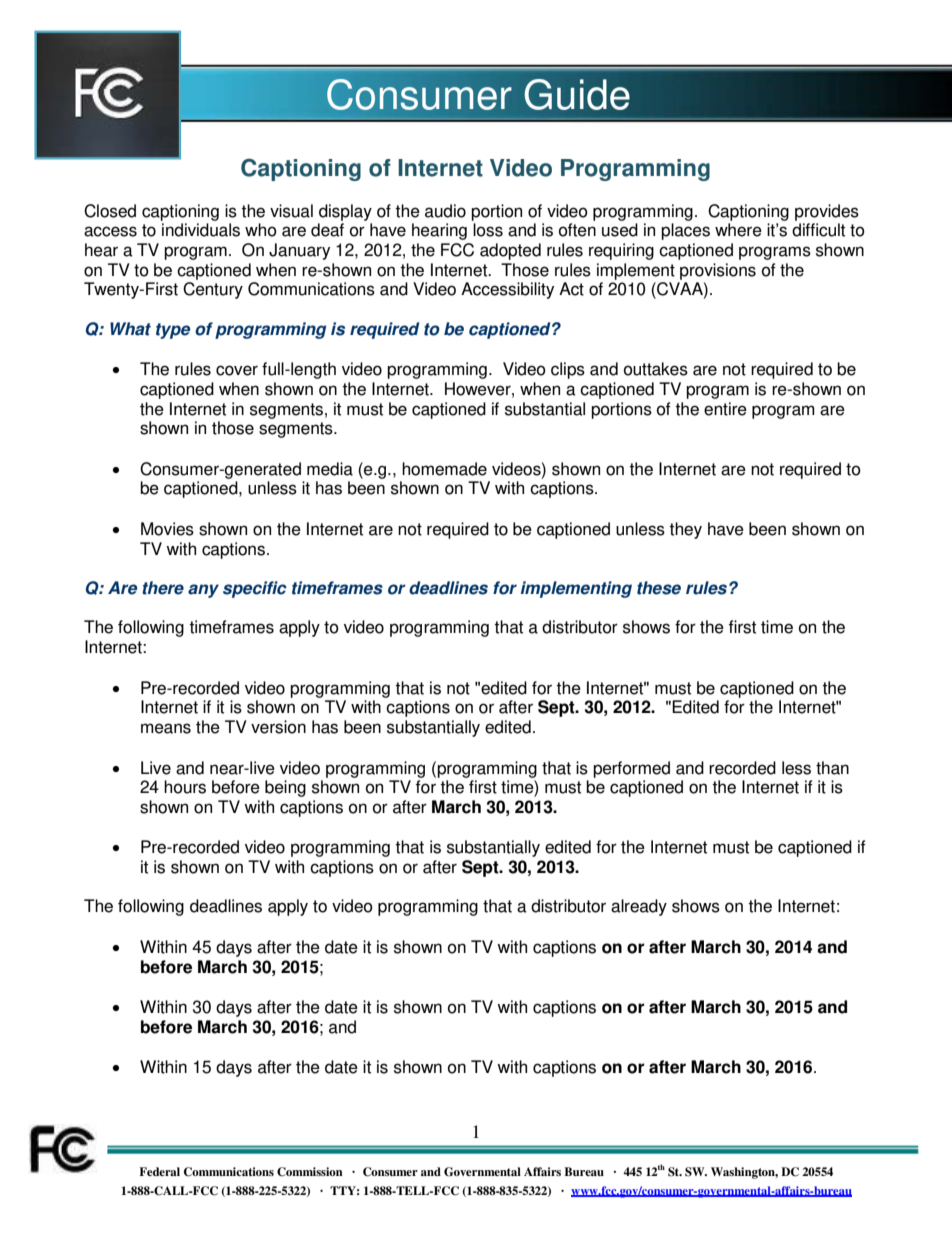  Describe the element at coordinates (310, 1172) in the screenshot. I see `Commission` at that location.
